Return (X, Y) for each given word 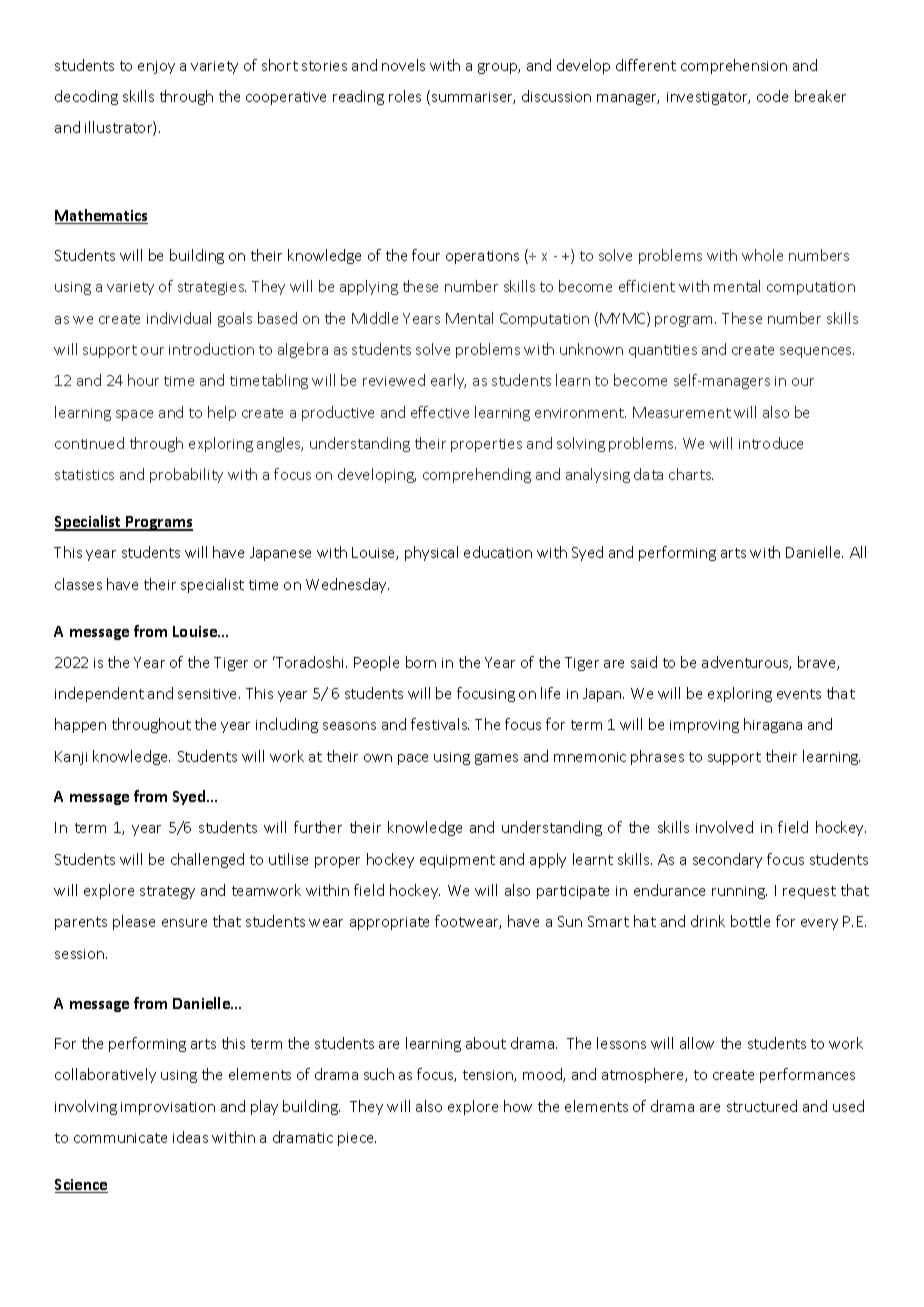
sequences (817, 352)
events (799, 694)
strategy (167, 892)
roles (405, 96)
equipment (457, 861)
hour (143, 380)
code (772, 96)
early (448, 381)
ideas (190, 1137)
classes (78, 584)
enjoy (156, 67)
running (739, 892)
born (421, 662)
